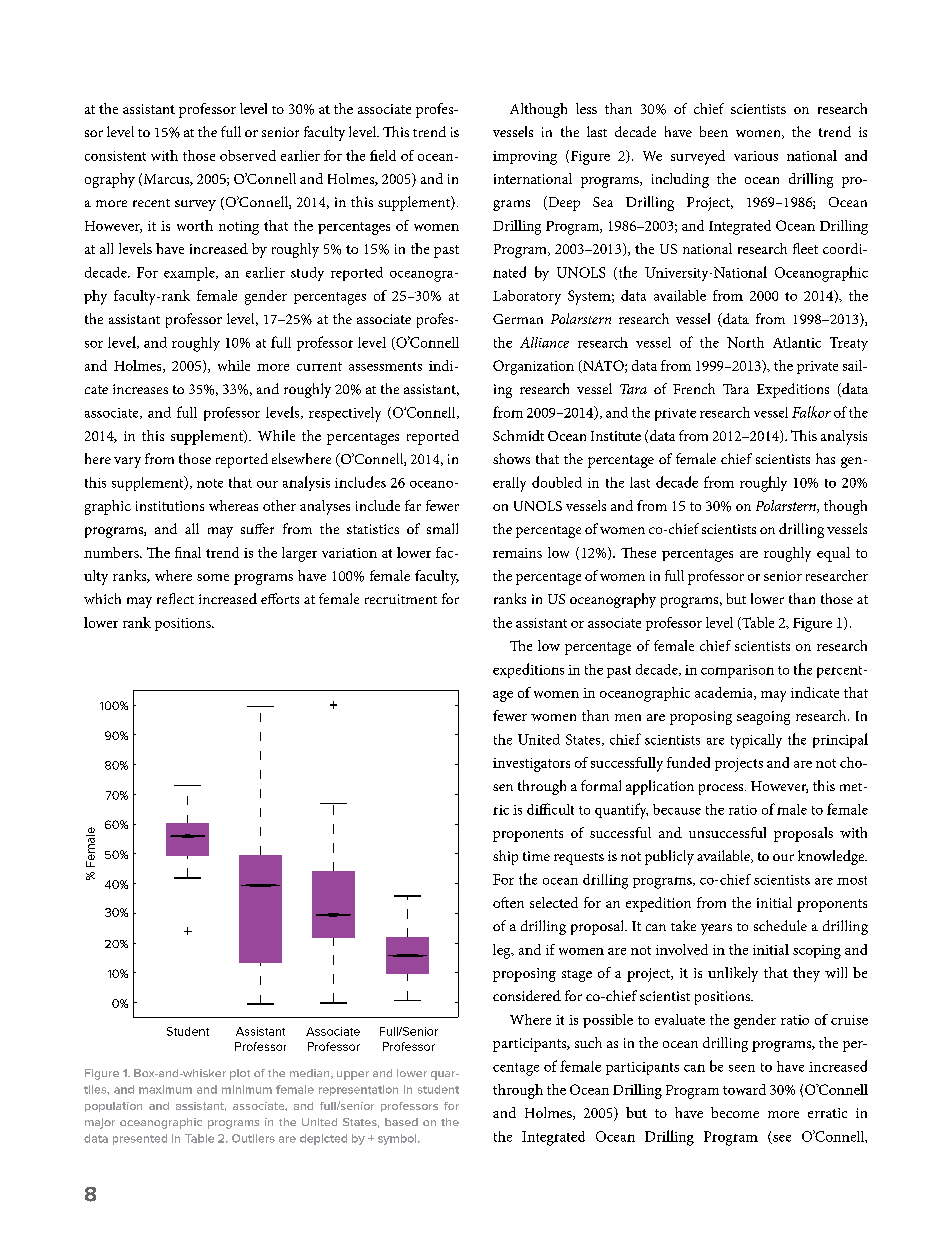 The image size is (952, 1233). What do you see at coordinates (737, 671) in the screenshot?
I see `comparison` at bounding box center [737, 671].
